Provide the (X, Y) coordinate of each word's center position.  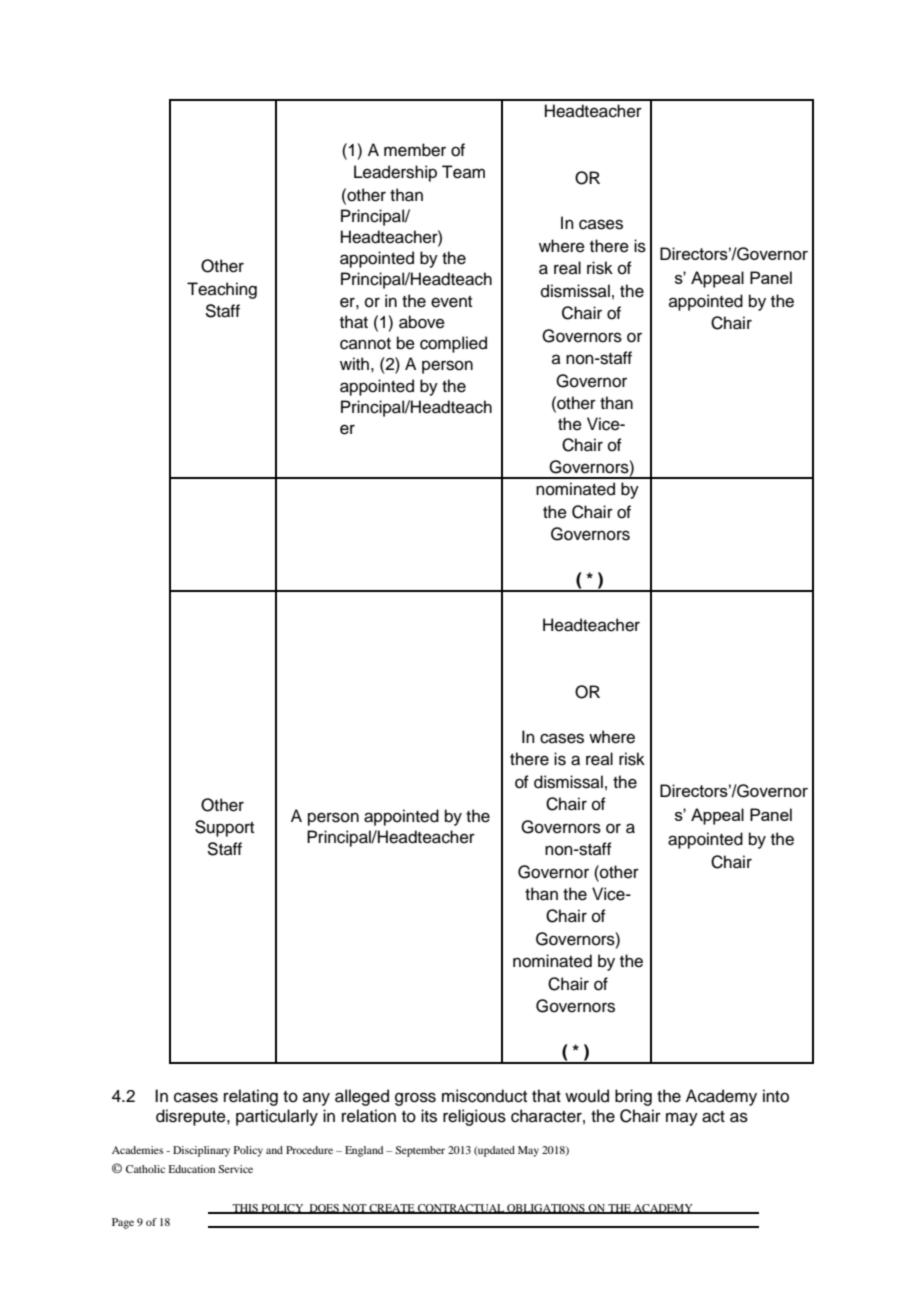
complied (453, 344)
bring (633, 1097)
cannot (365, 344)
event (451, 302)
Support (224, 828)
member (415, 150)
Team (463, 172)
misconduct (484, 1096)
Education (191, 1169)
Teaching (222, 290)
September (420, 1151)
